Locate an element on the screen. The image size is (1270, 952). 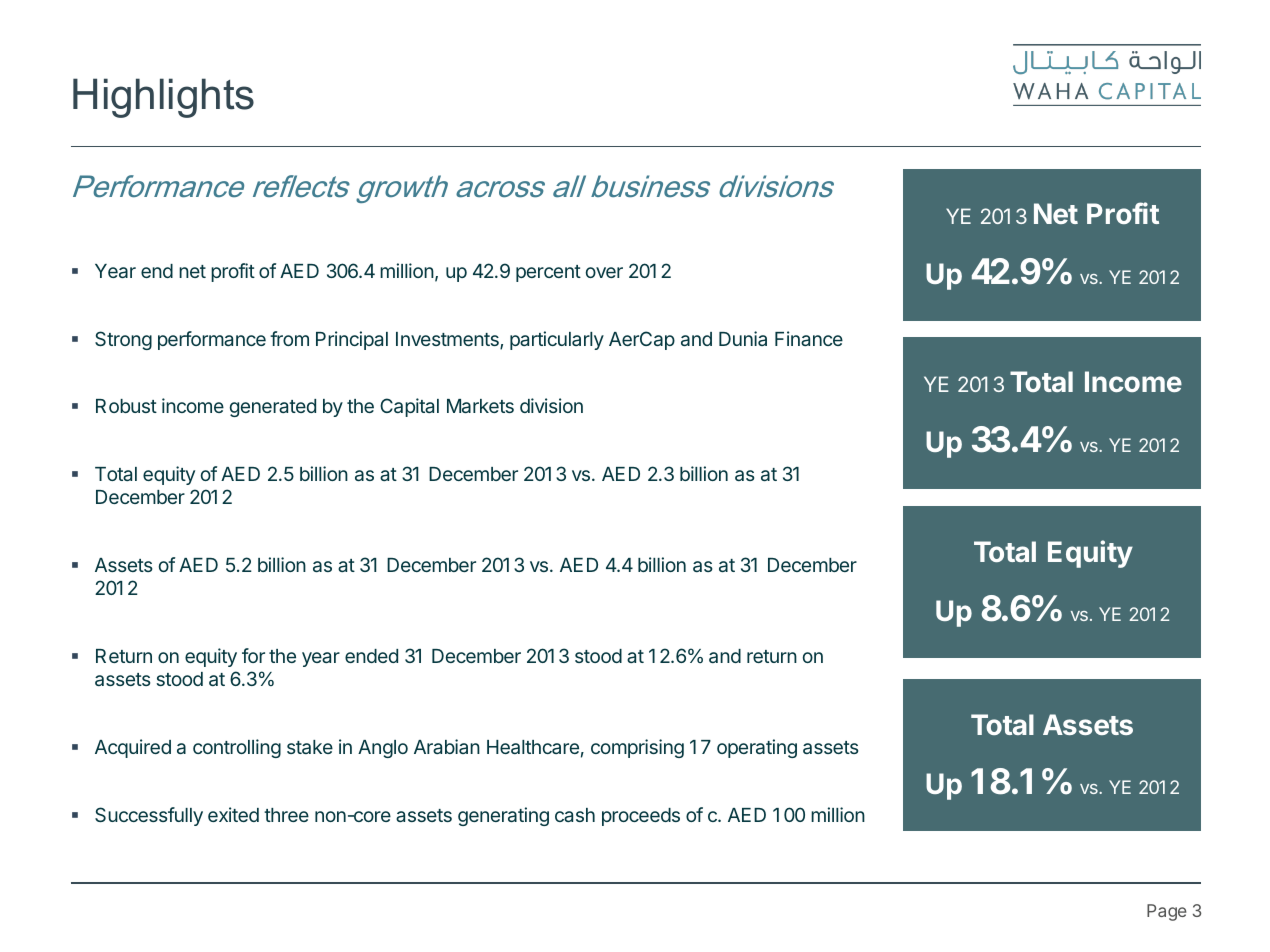
over is located at coordinates (604, 272).
